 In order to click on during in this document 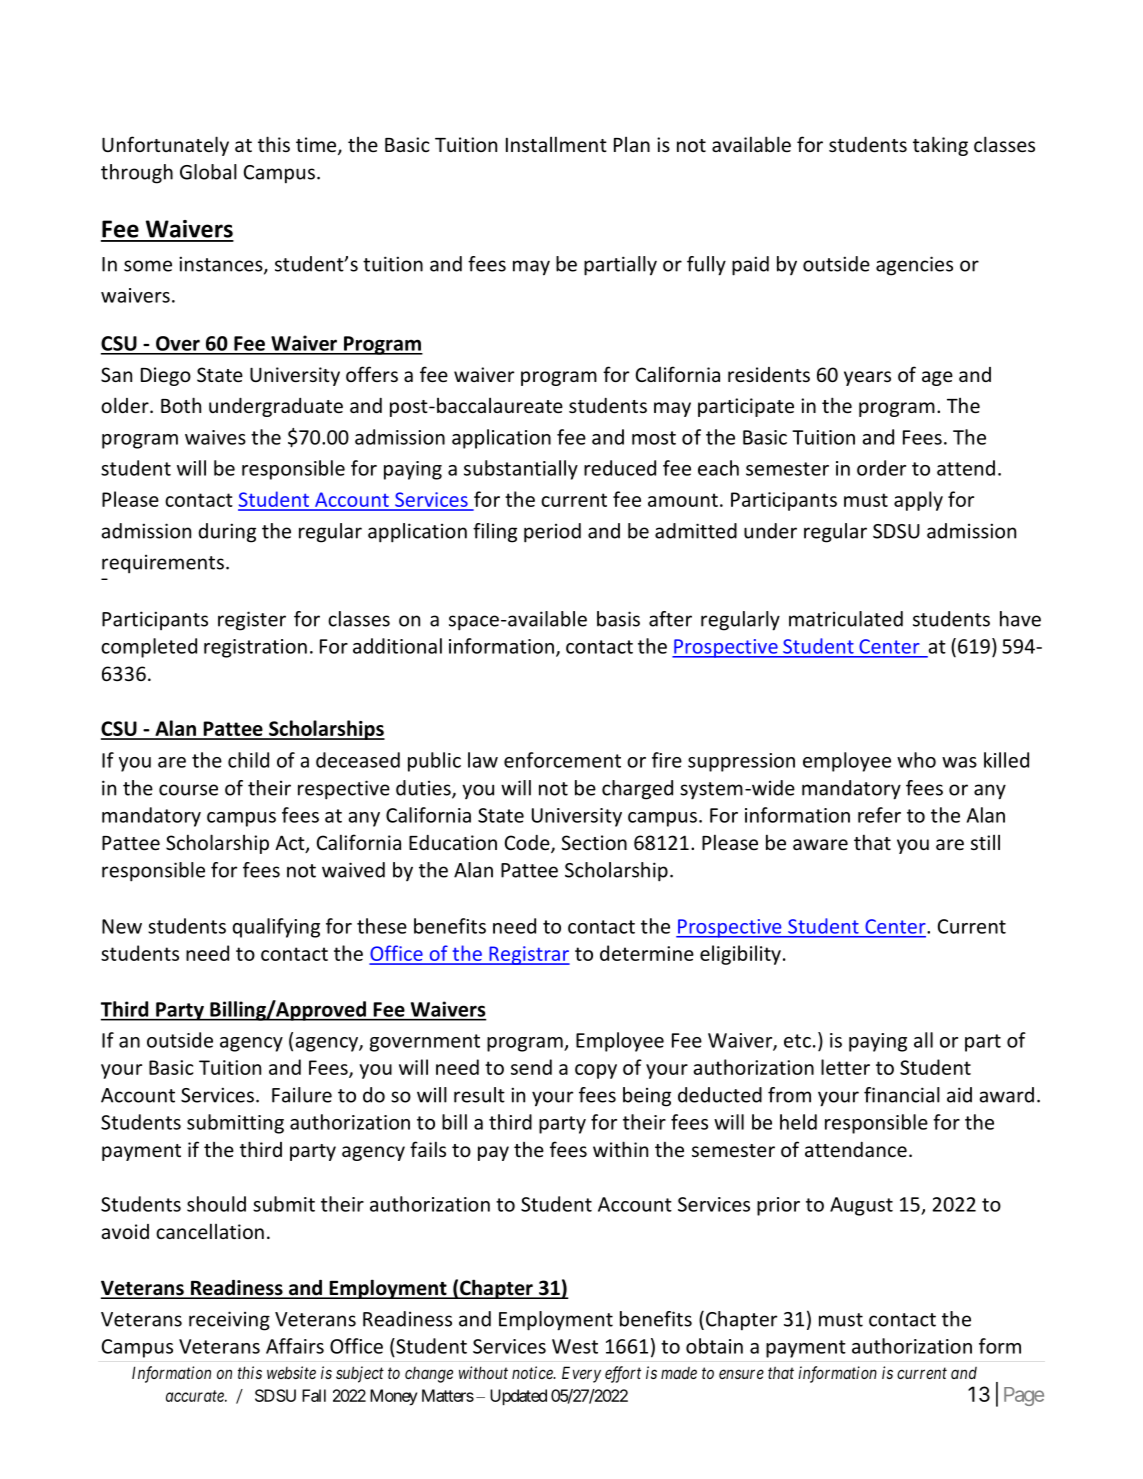, I will do `click(227, 533)`.
